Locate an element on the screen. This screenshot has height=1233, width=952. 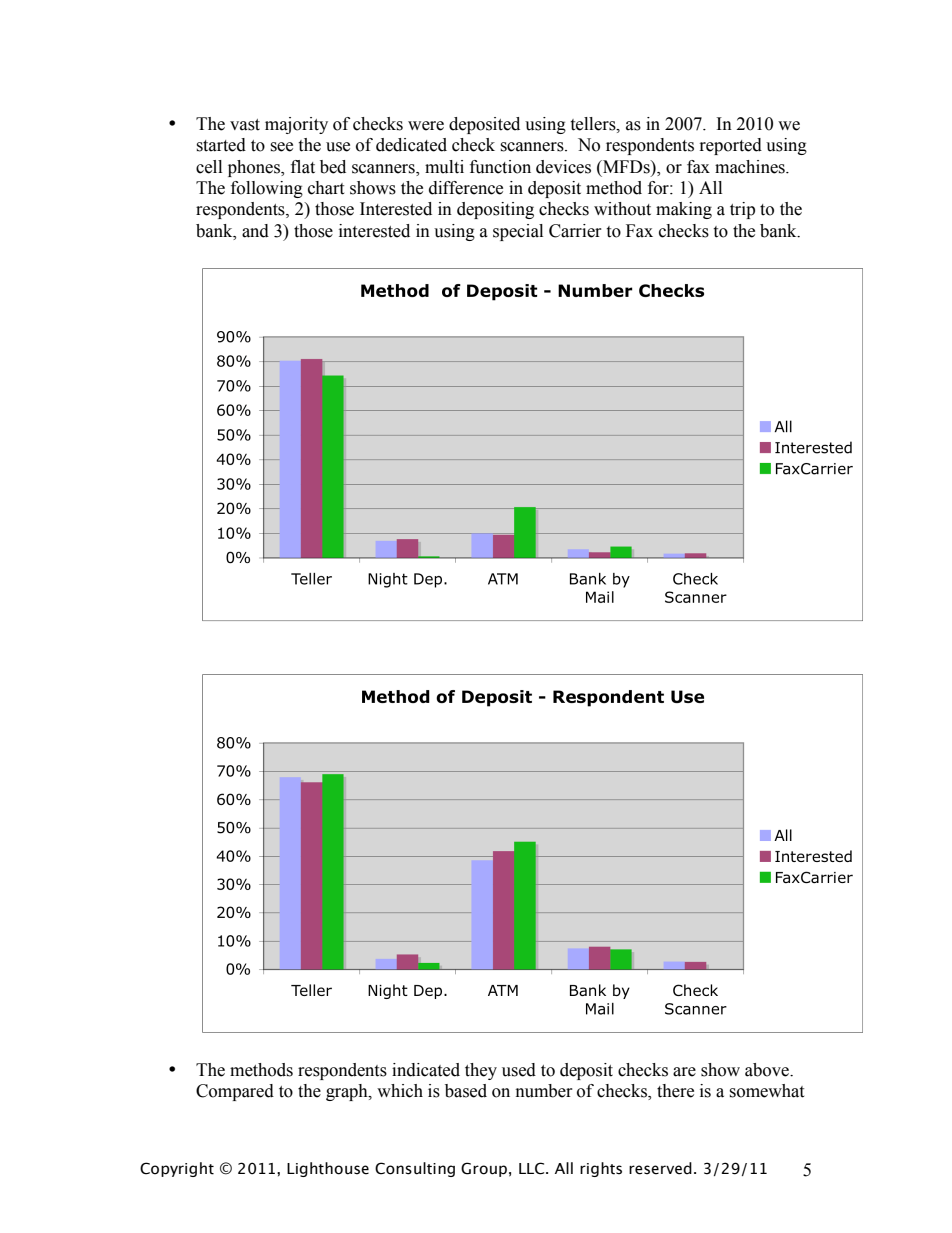
Compared is located at coordinates (235, 1092).
